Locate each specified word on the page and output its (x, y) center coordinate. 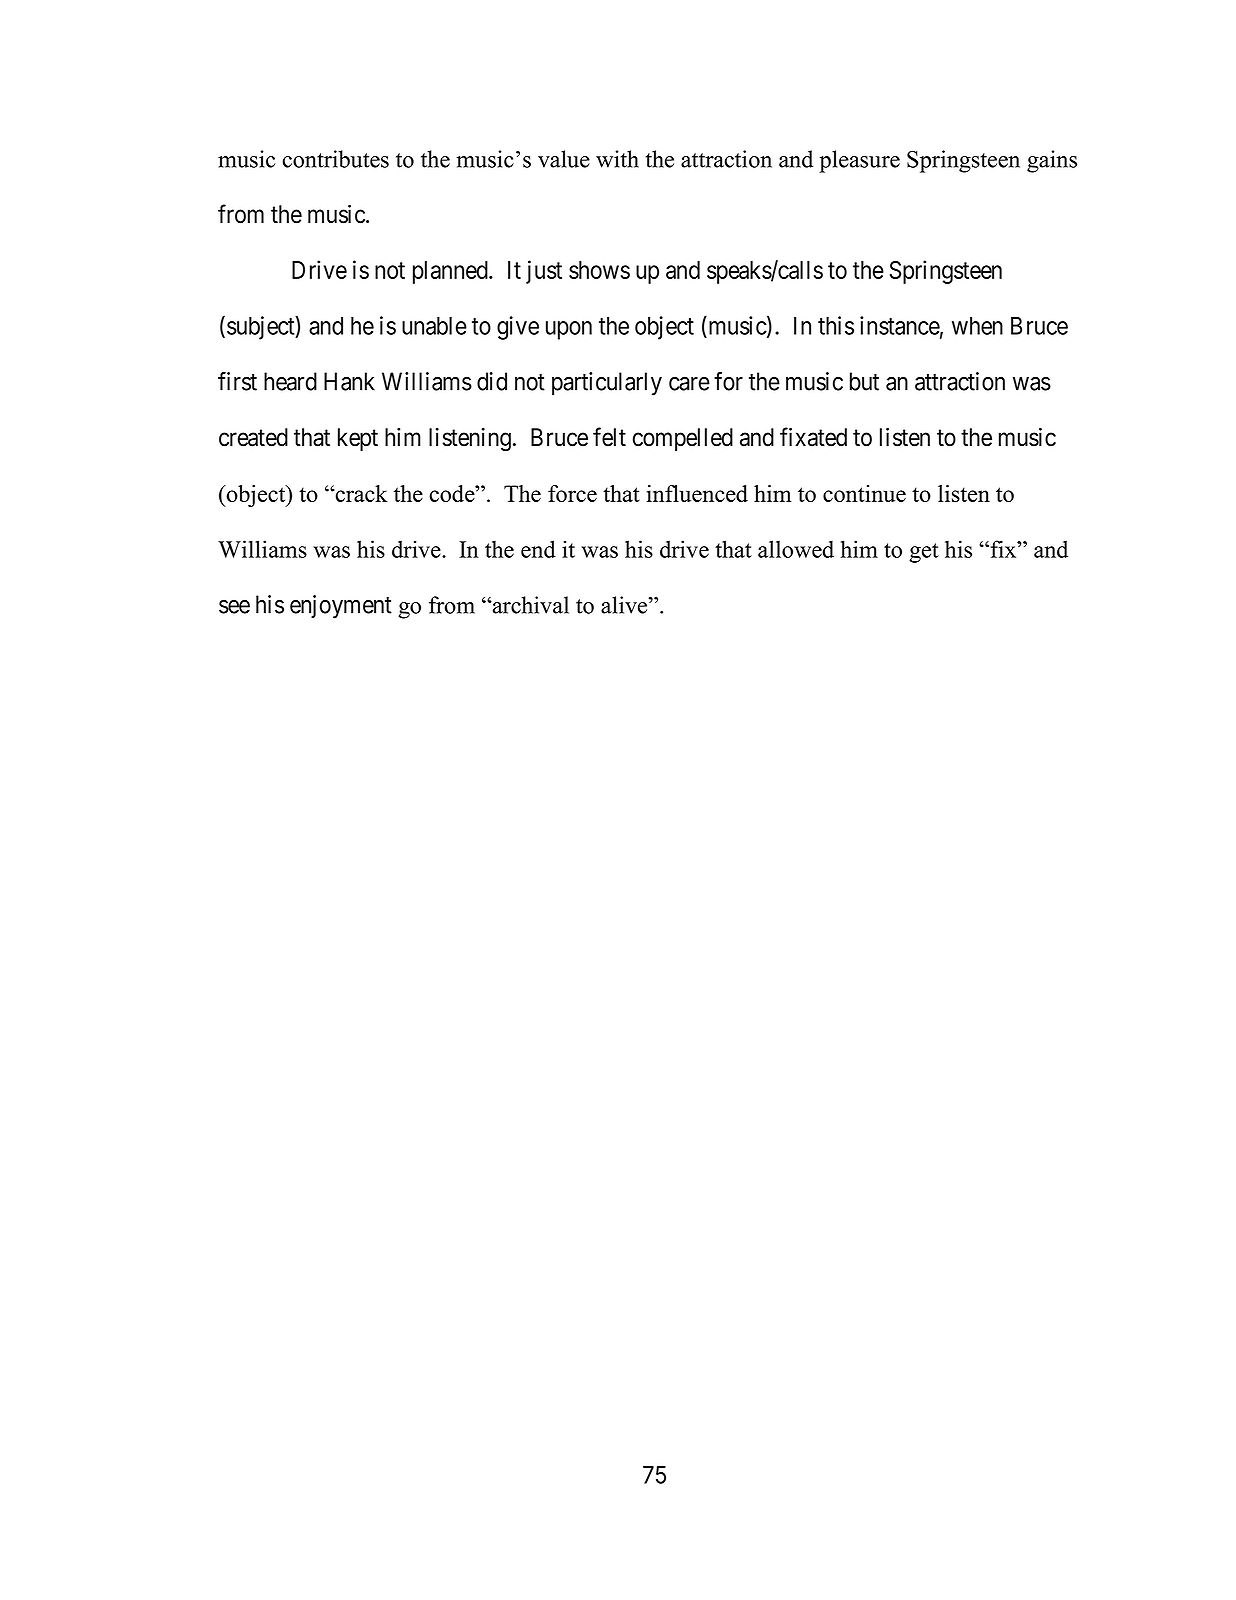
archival (530, 605)
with (617, 159)
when (977, 326)
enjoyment (341, 607)
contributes (336, 159)
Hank (349, 381)
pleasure (859, 161)
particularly (607, 384)
